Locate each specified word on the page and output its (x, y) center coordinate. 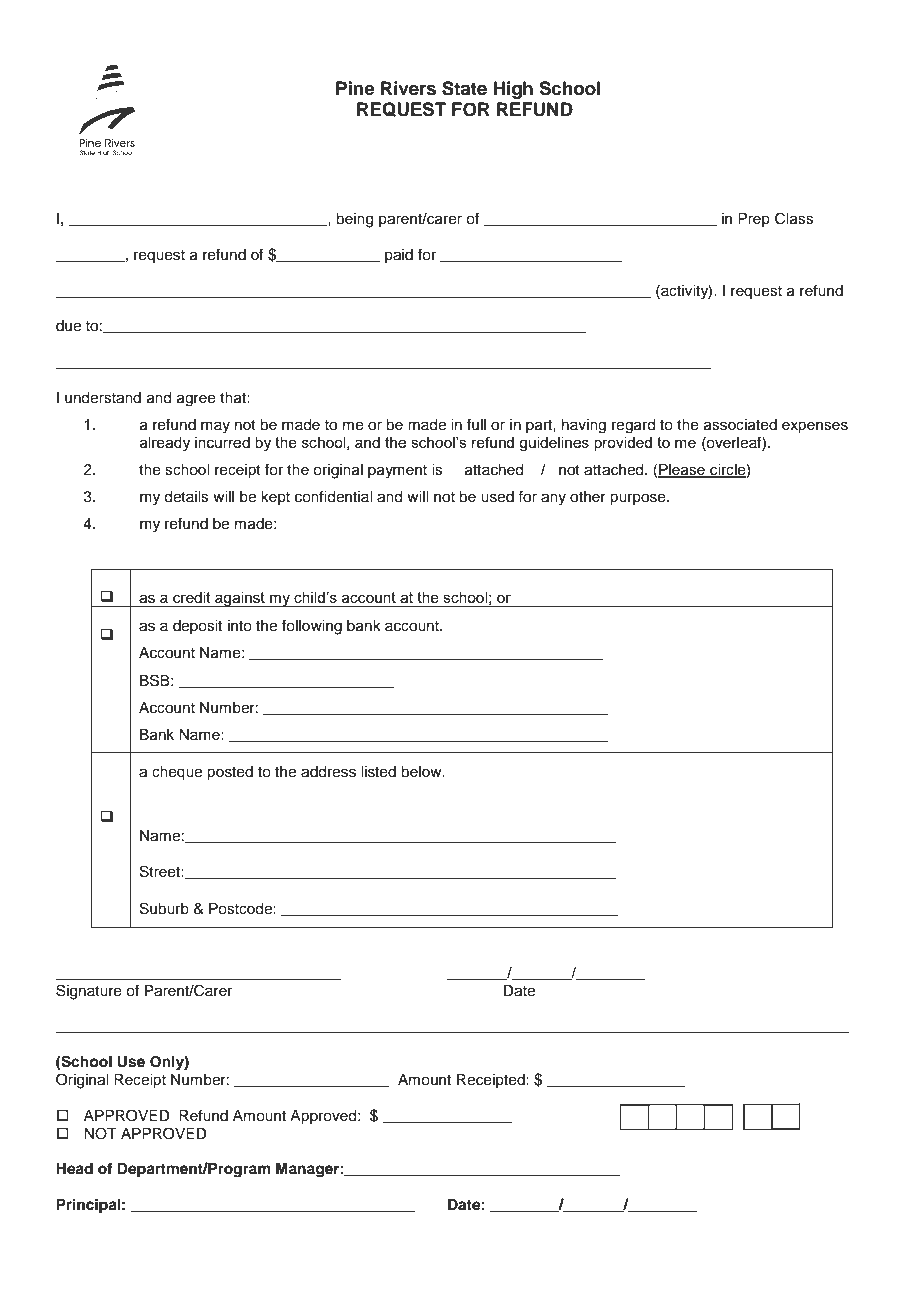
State (464, 88)
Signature (89, 992)
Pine (355, 88)
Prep (754, 220)
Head (74, 1169)
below (422, 772)
